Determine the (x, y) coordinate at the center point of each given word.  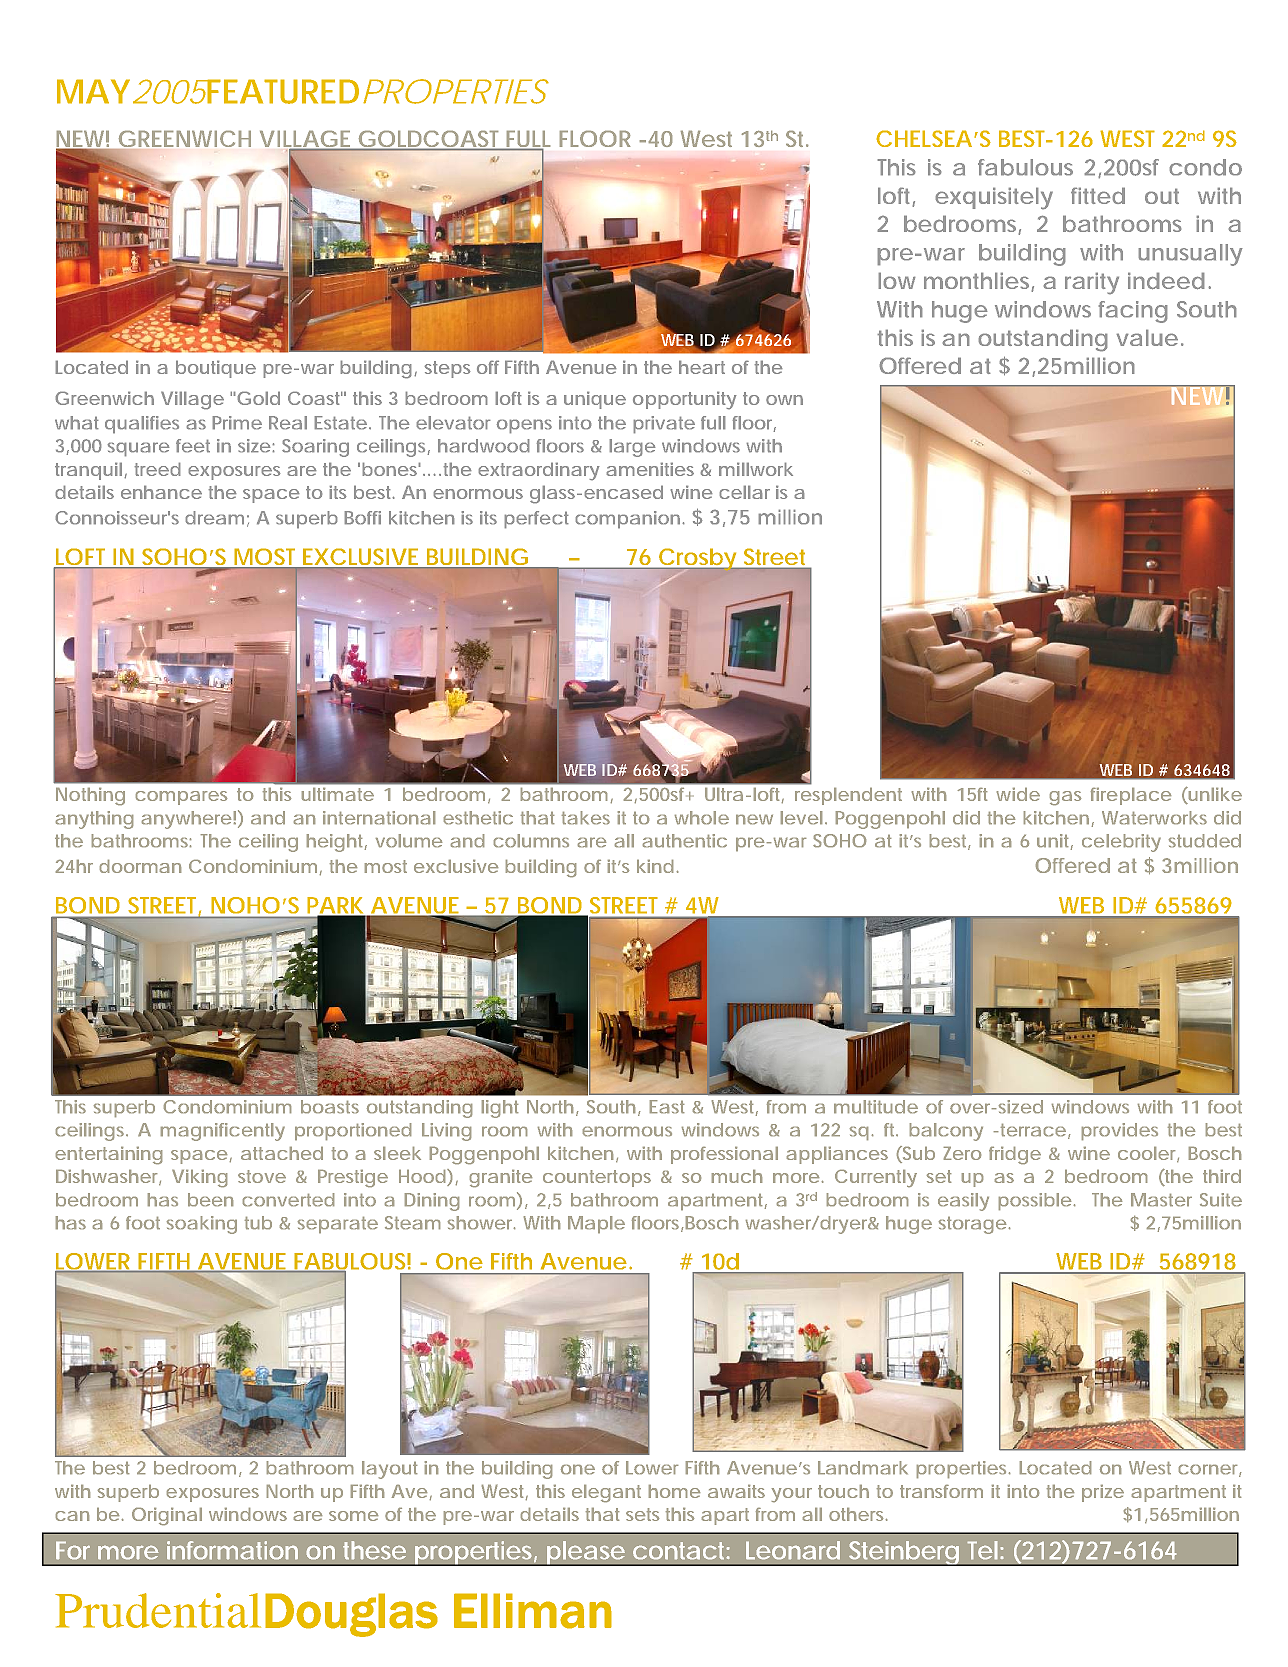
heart (702, 367)
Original (167, 1516)
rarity (1092, 283)
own (784, 400)
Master (1161, 1199)
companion (627, 520)
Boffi (362, 518)
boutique (216, 369)
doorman (140, 866)
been (210, 1199)
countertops (597, 1178)
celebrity (1121, 843)
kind (655, 866)
